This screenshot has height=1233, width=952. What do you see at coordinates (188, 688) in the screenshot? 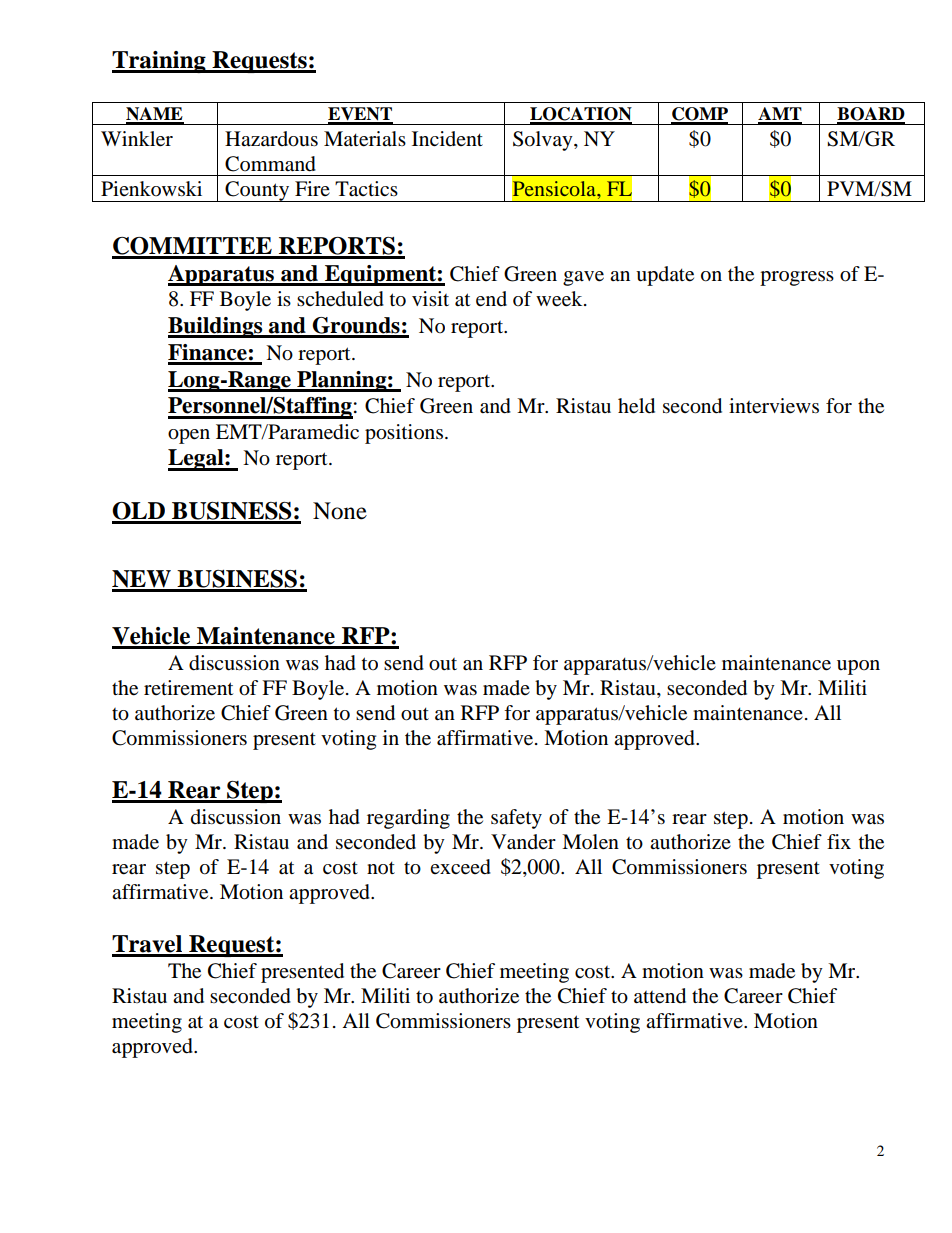
I see `retirement` at bounding box center [188, 688].
